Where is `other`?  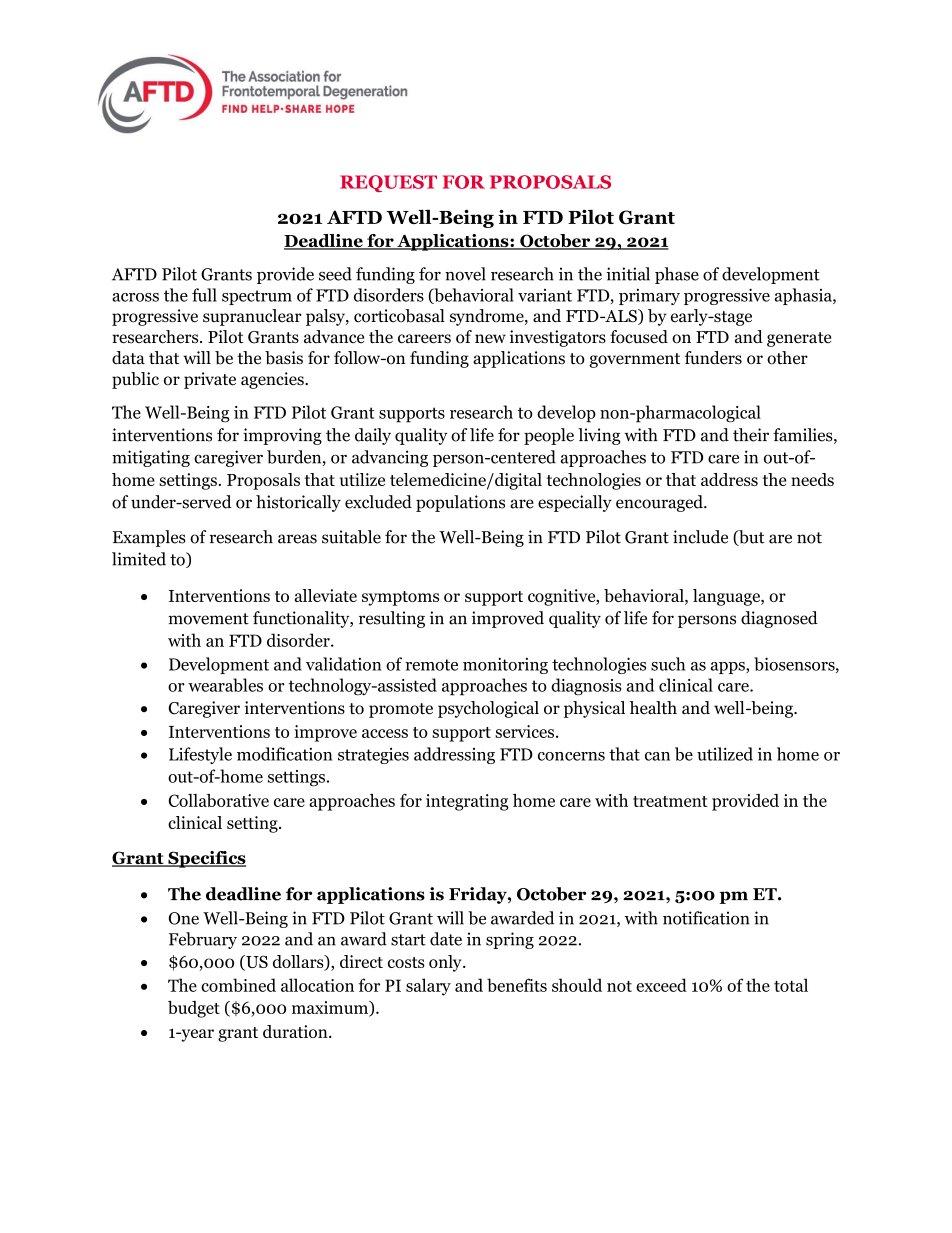 other is located at coordinates (787, 358).
